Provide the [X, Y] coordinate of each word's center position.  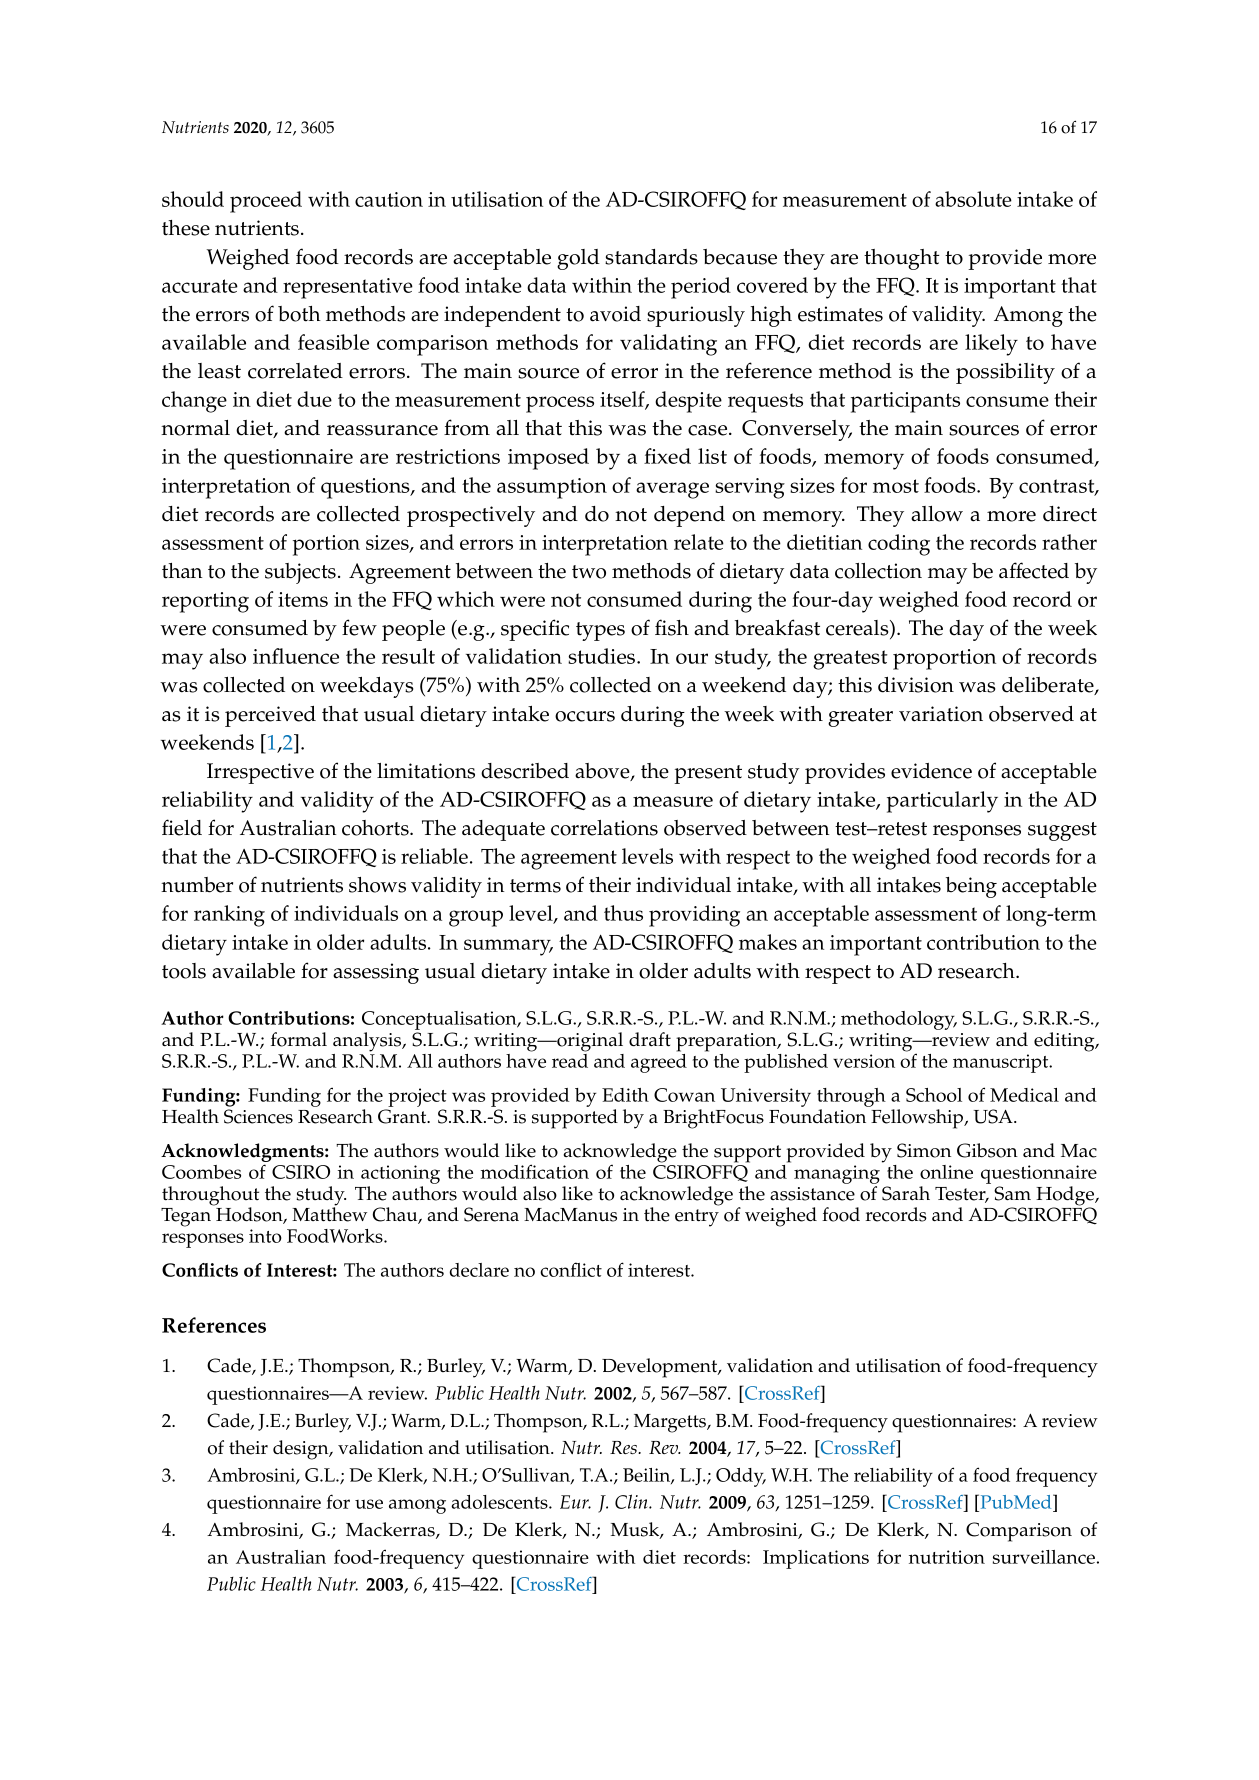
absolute [973, 199]
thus [623, 913]
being [971, 887]
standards [651, 257]
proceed [266, 202]
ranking [229, 916]
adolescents [500, 1502]
